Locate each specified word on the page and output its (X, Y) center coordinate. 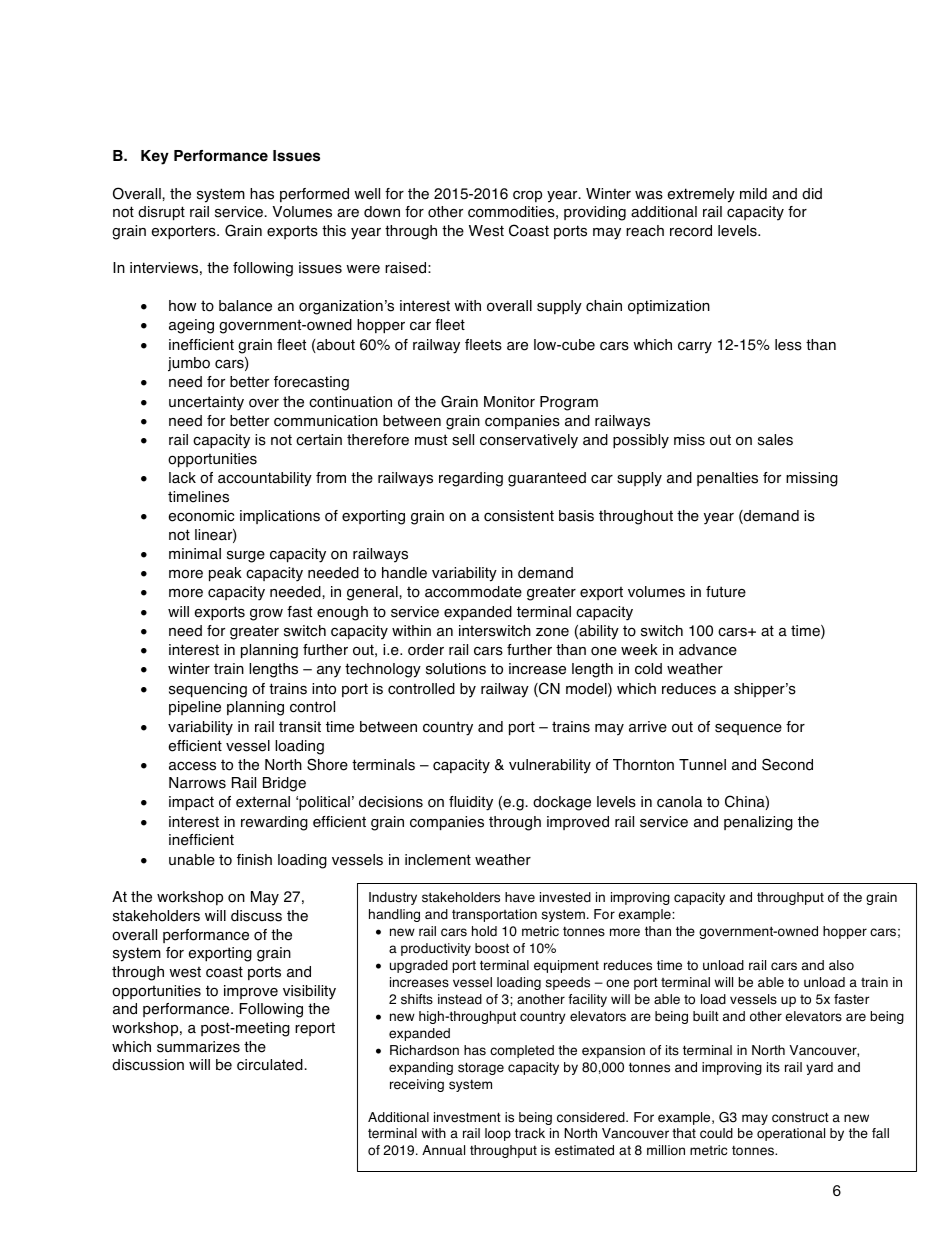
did (812, 194)
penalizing (758, 823)
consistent (519, 516)
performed (314, 195)
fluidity (471, 803)
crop (527, 196)
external (263, 802)
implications (280, 517)
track (530, 1133)
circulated (270, 1065)
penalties (727, 479)
